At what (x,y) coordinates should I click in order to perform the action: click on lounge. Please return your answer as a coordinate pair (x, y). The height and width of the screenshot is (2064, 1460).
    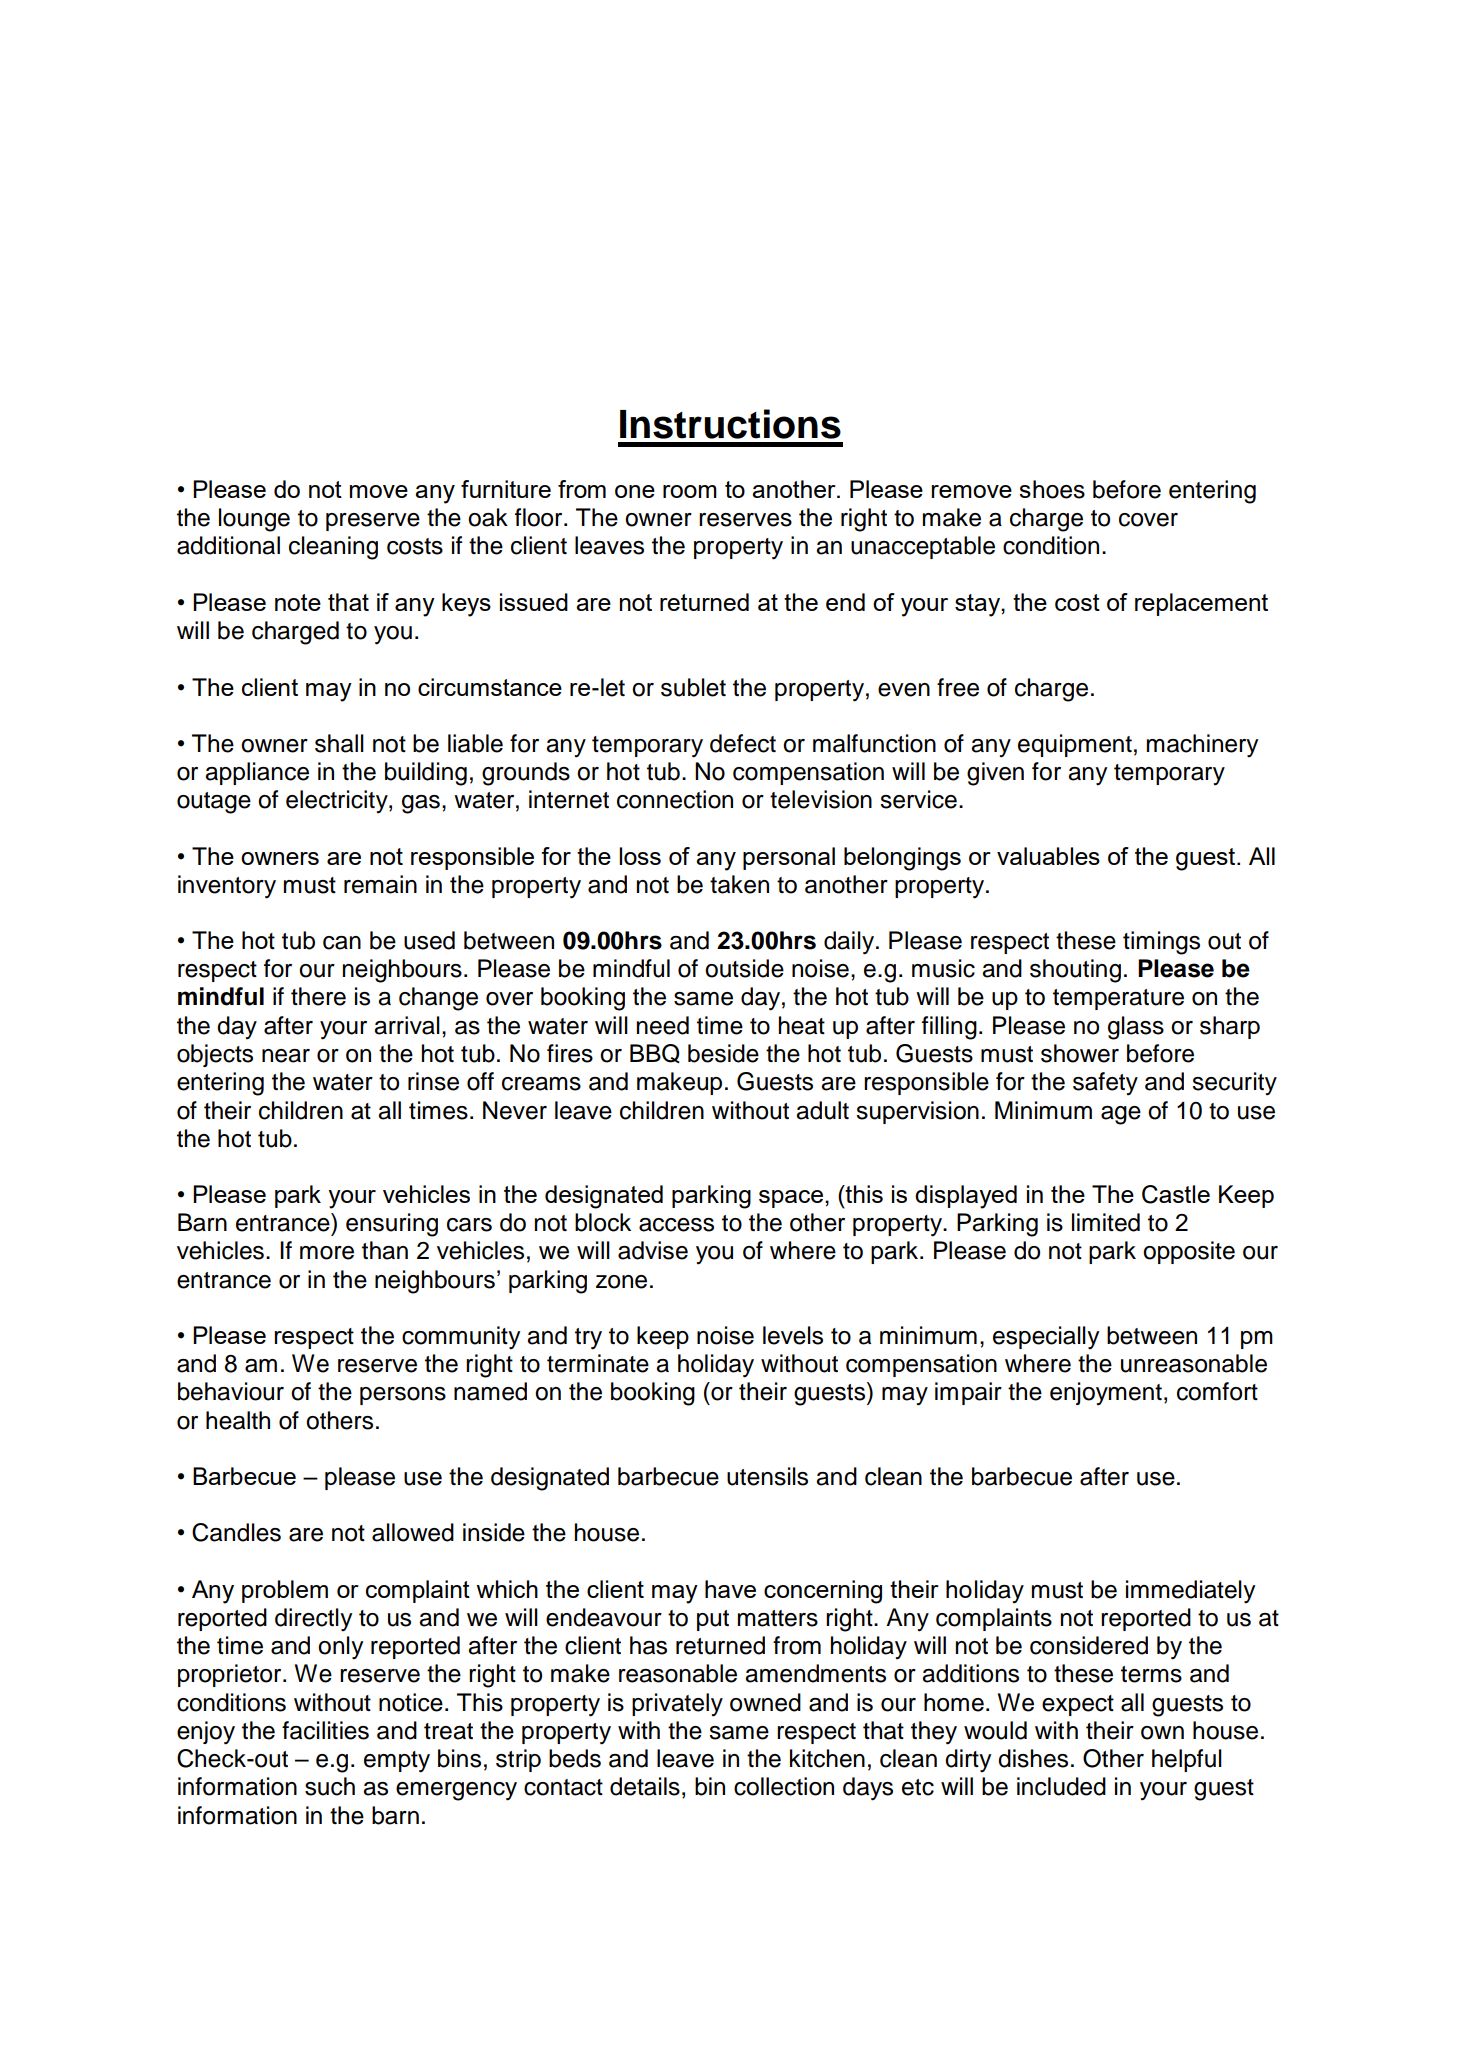
    Looking at the image, I should click on (254, 520).
